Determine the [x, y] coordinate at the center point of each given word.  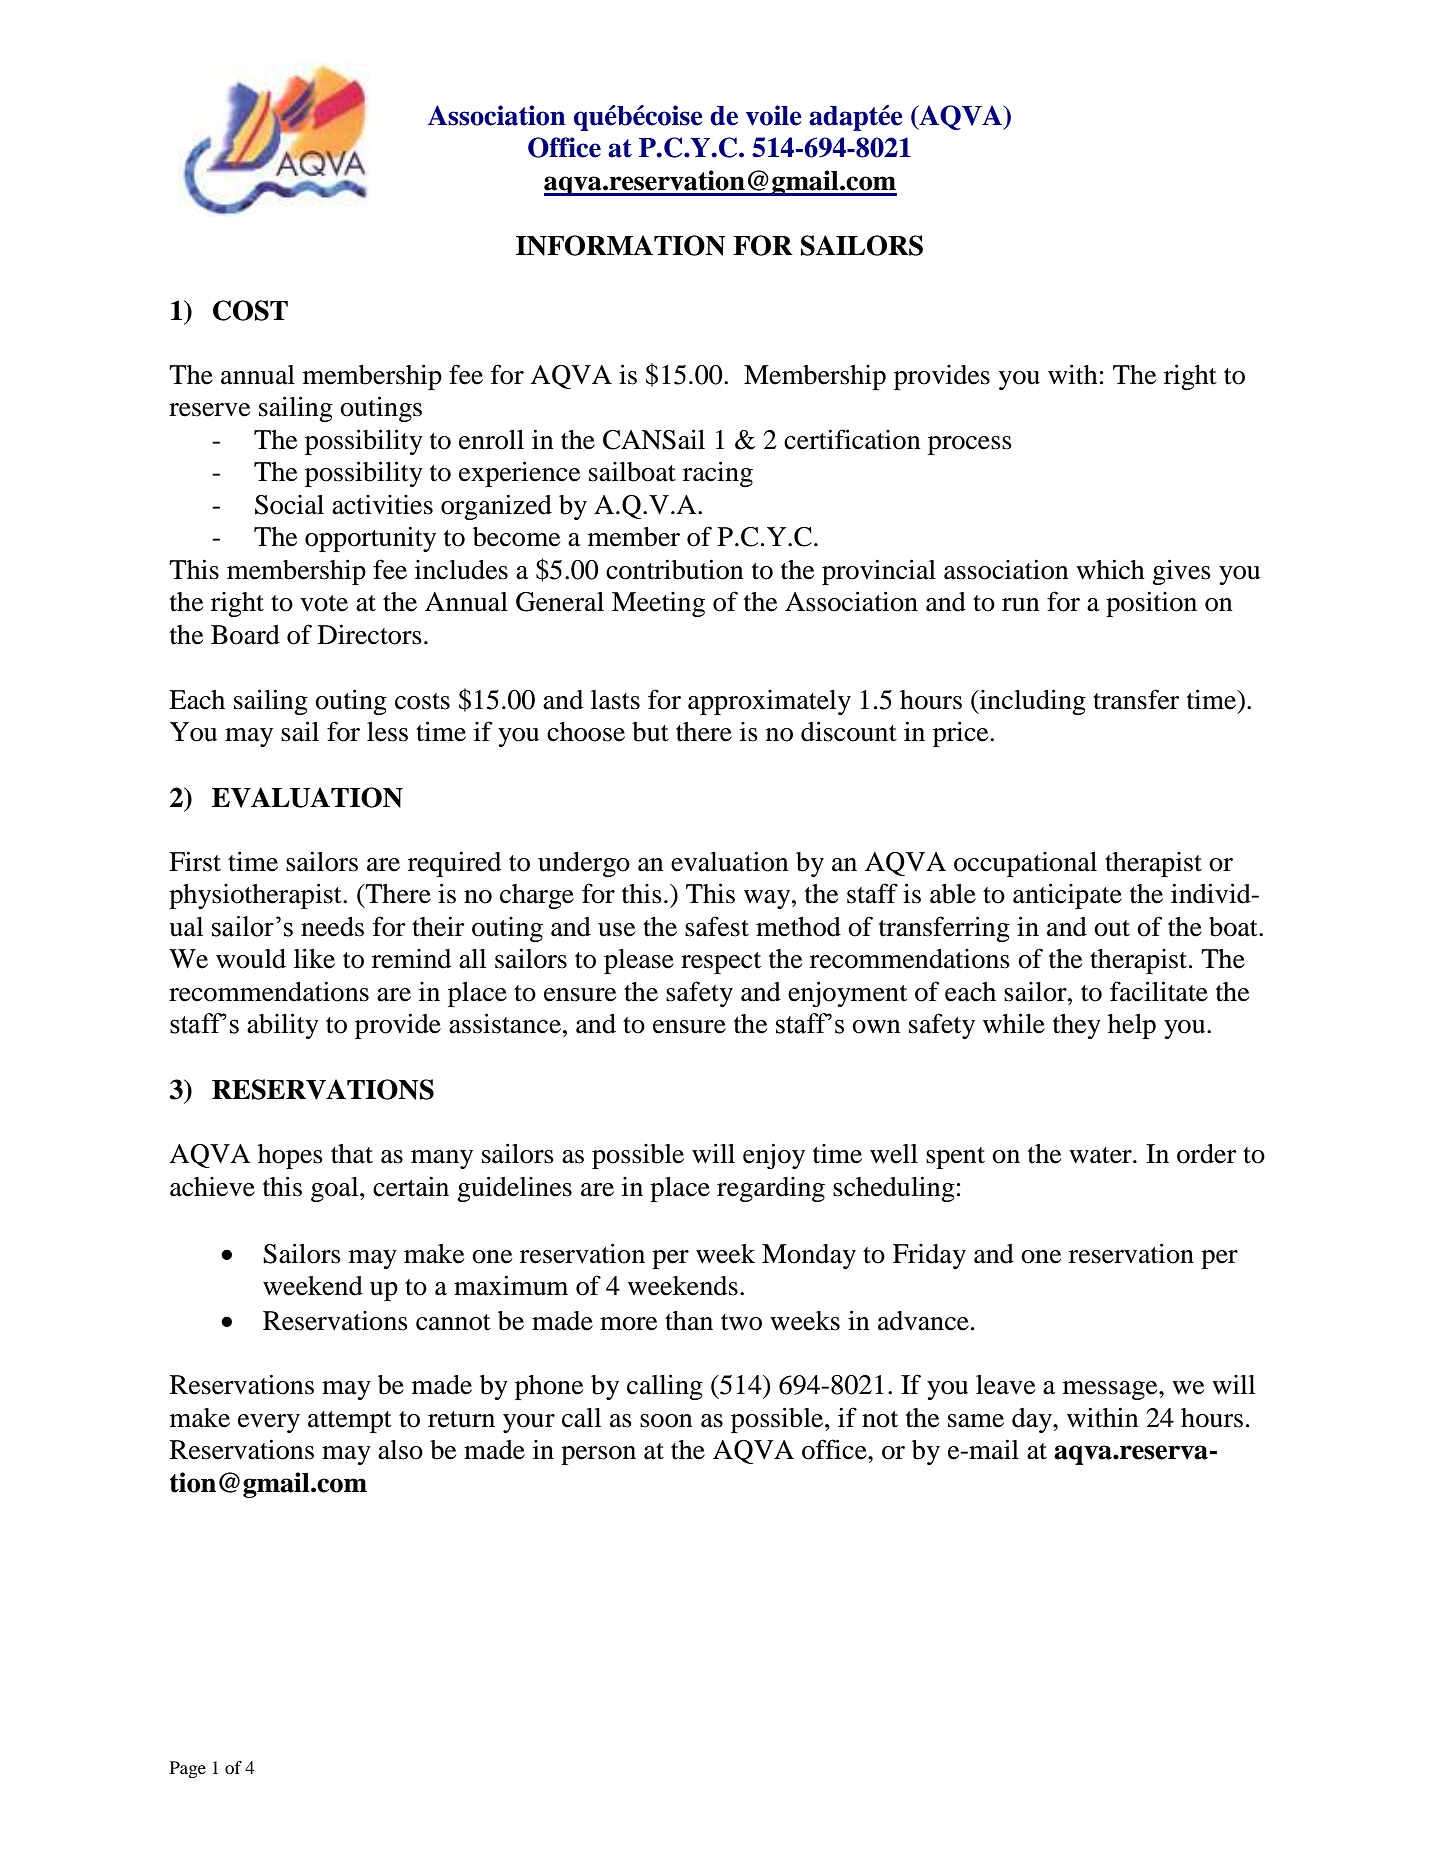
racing [718, 474]
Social [289, 505]
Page [188, 1769]
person [598, 1455]
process [970, 445]
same [976, 1421]
